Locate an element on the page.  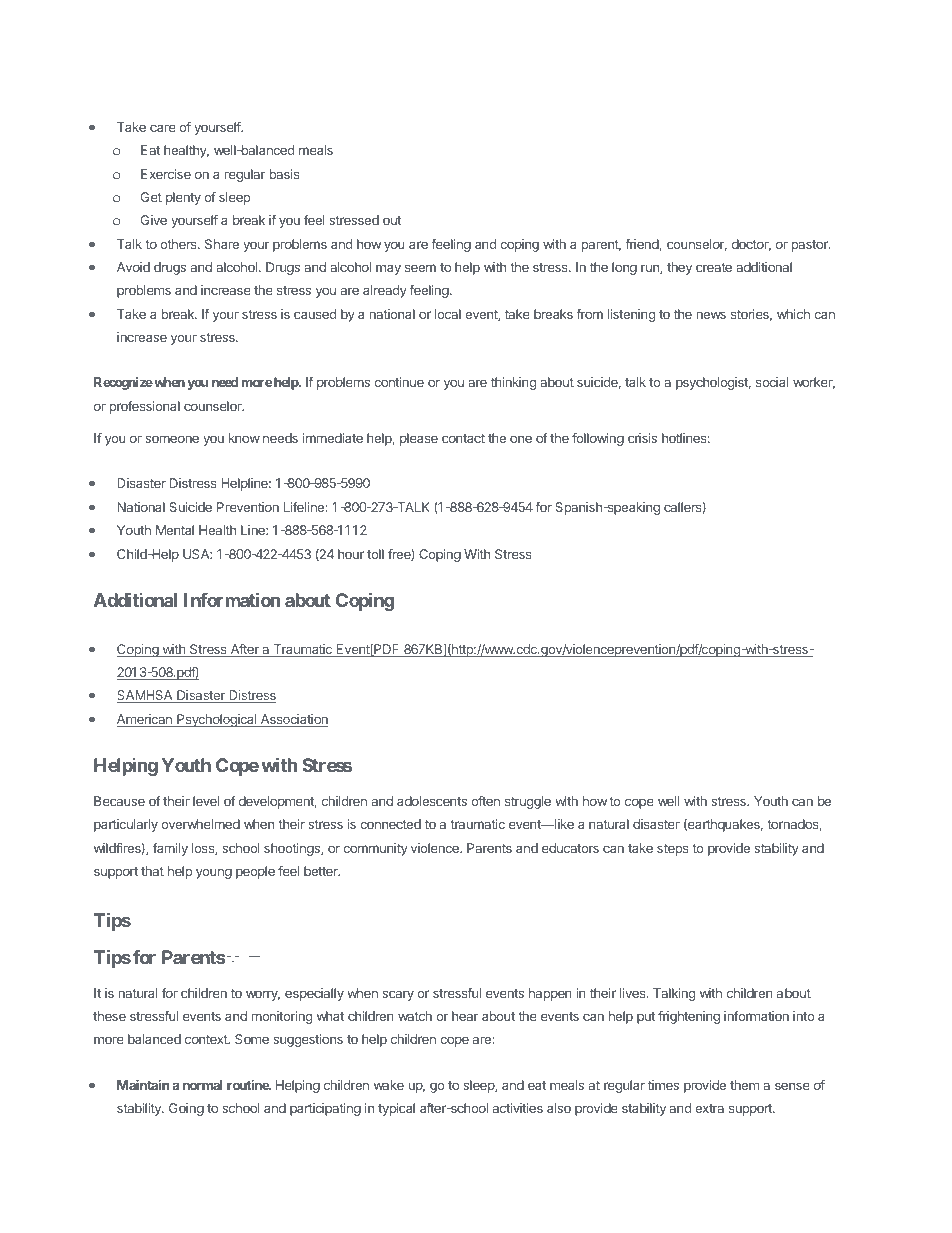
pastor is located at coordinates (811, 246).
